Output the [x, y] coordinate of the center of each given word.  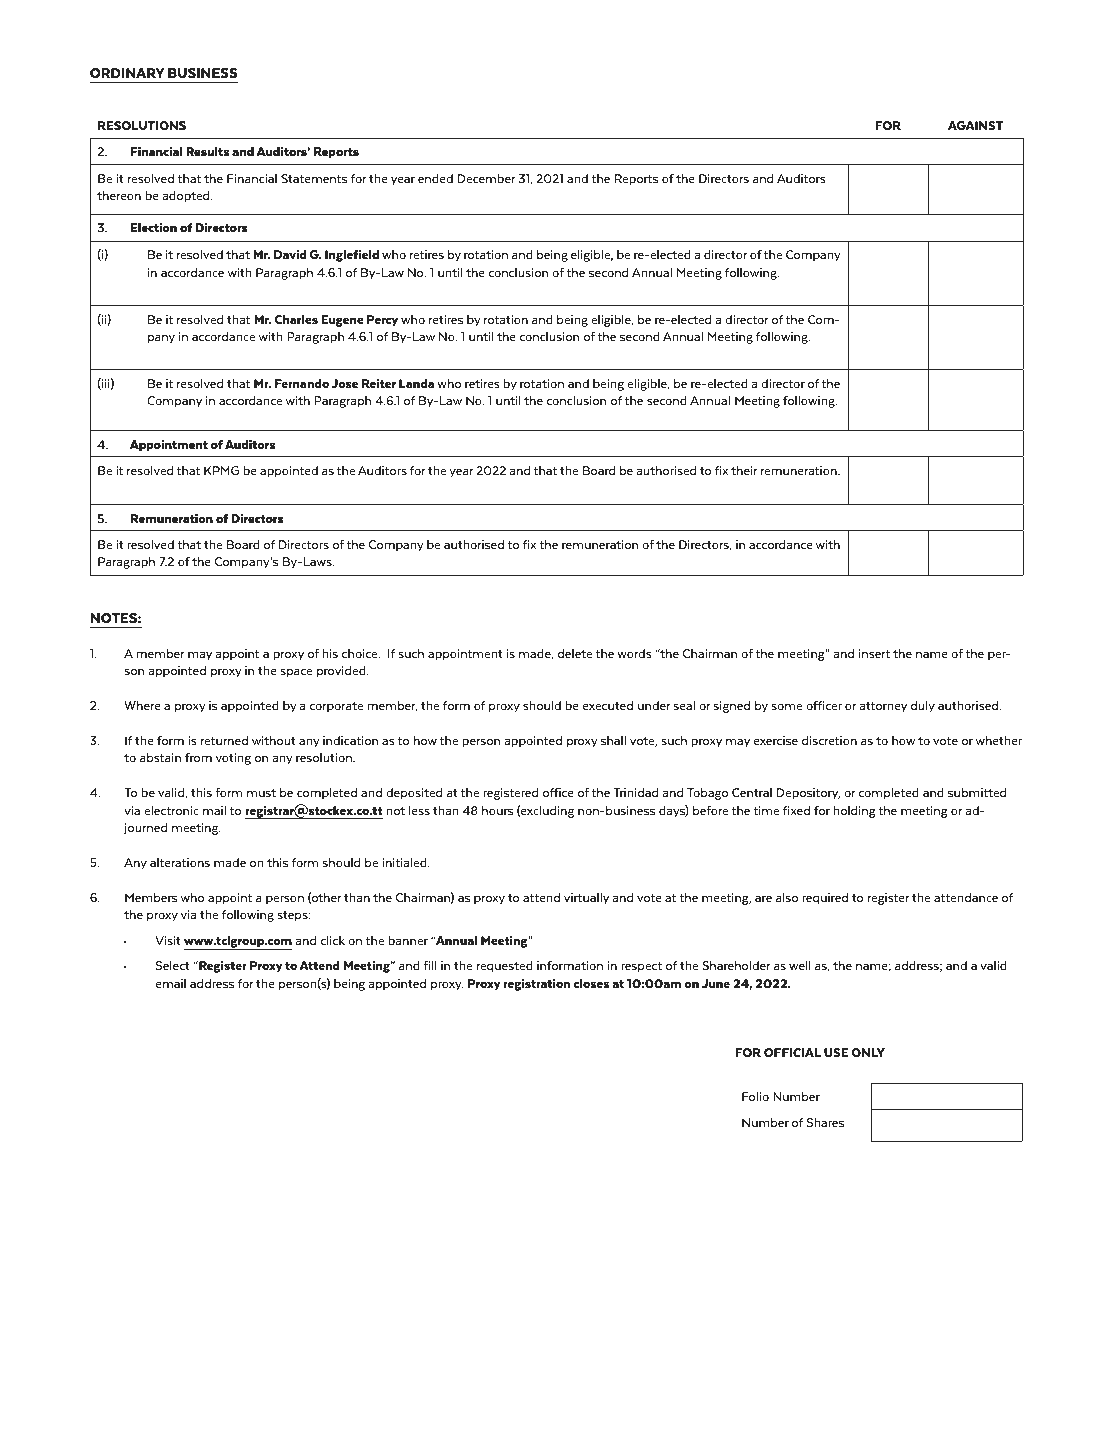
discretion [829, 740]
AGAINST [975, 125]
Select [173, 965]
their [744, 470]
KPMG [222, 470]
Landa [416, 383]
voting [233, 759]
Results [207, 151]
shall [613, 740]
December [486, 178]
